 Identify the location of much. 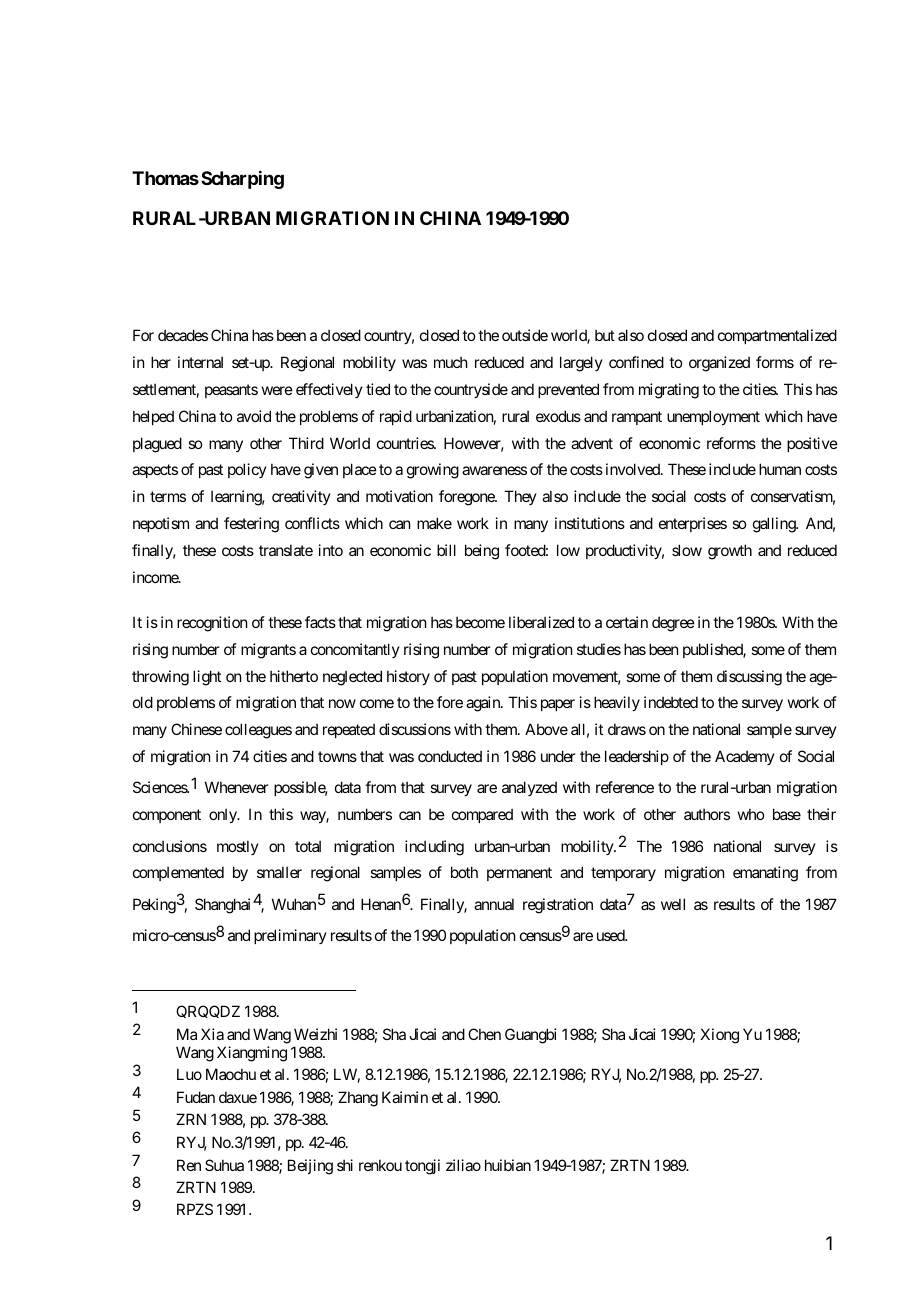
(451, 362).
